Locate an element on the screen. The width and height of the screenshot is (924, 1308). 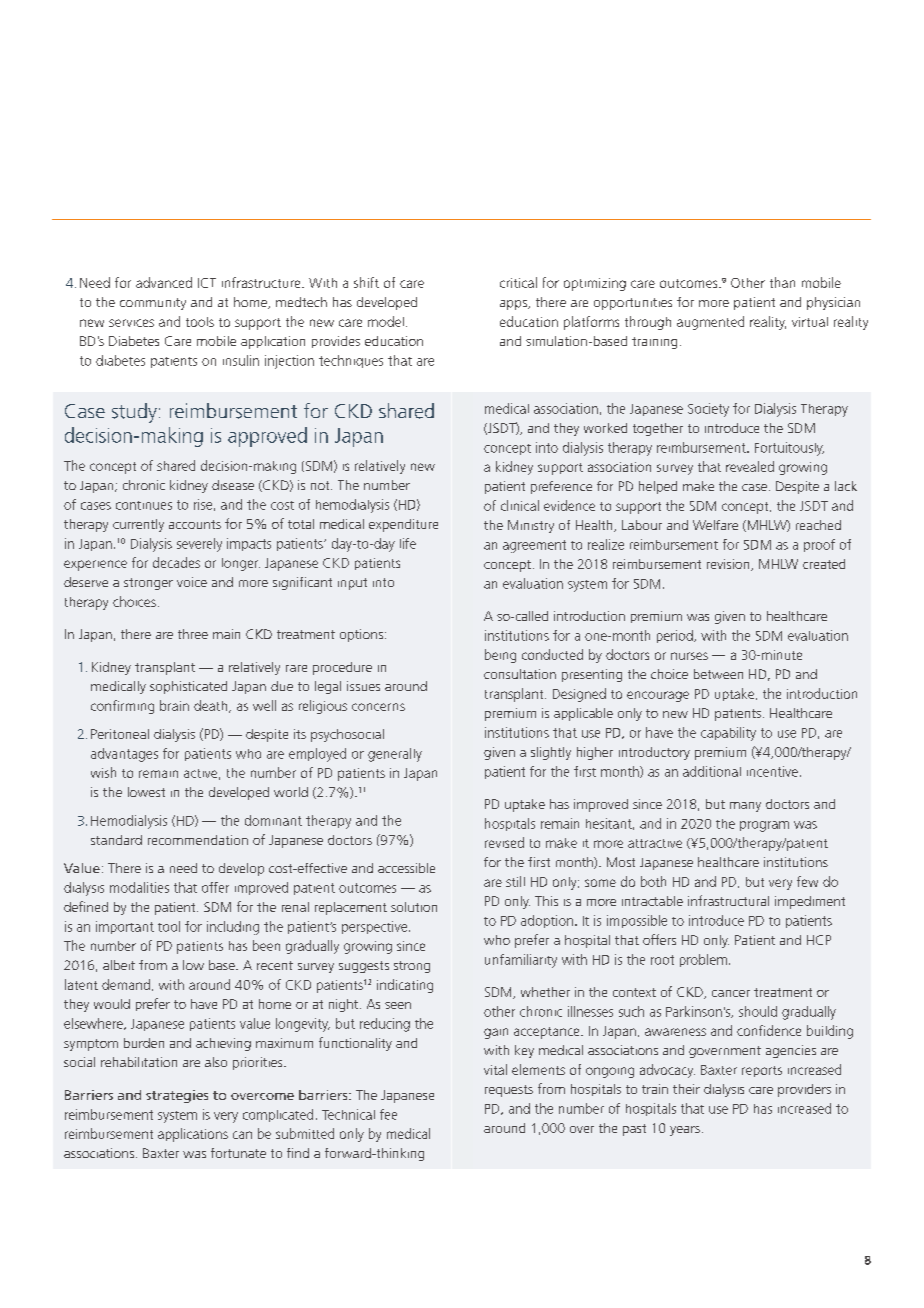
augmented is located at coordinates (710, 323).
